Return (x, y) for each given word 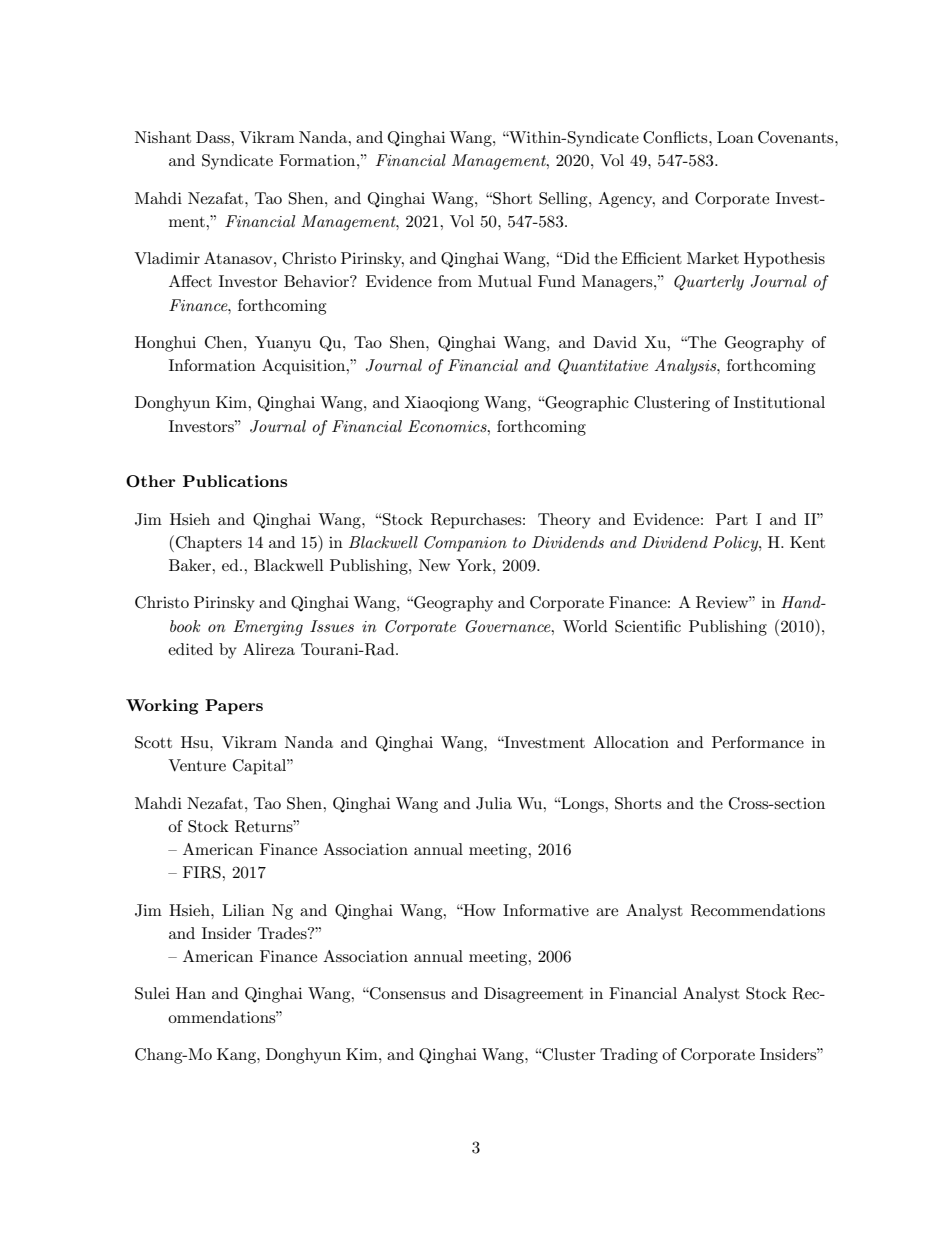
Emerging (268, 628)
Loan (735, 137)
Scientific (648, 626)
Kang (237, 1056)
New (434, 565)
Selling (564, 200)
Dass (214, 137)
